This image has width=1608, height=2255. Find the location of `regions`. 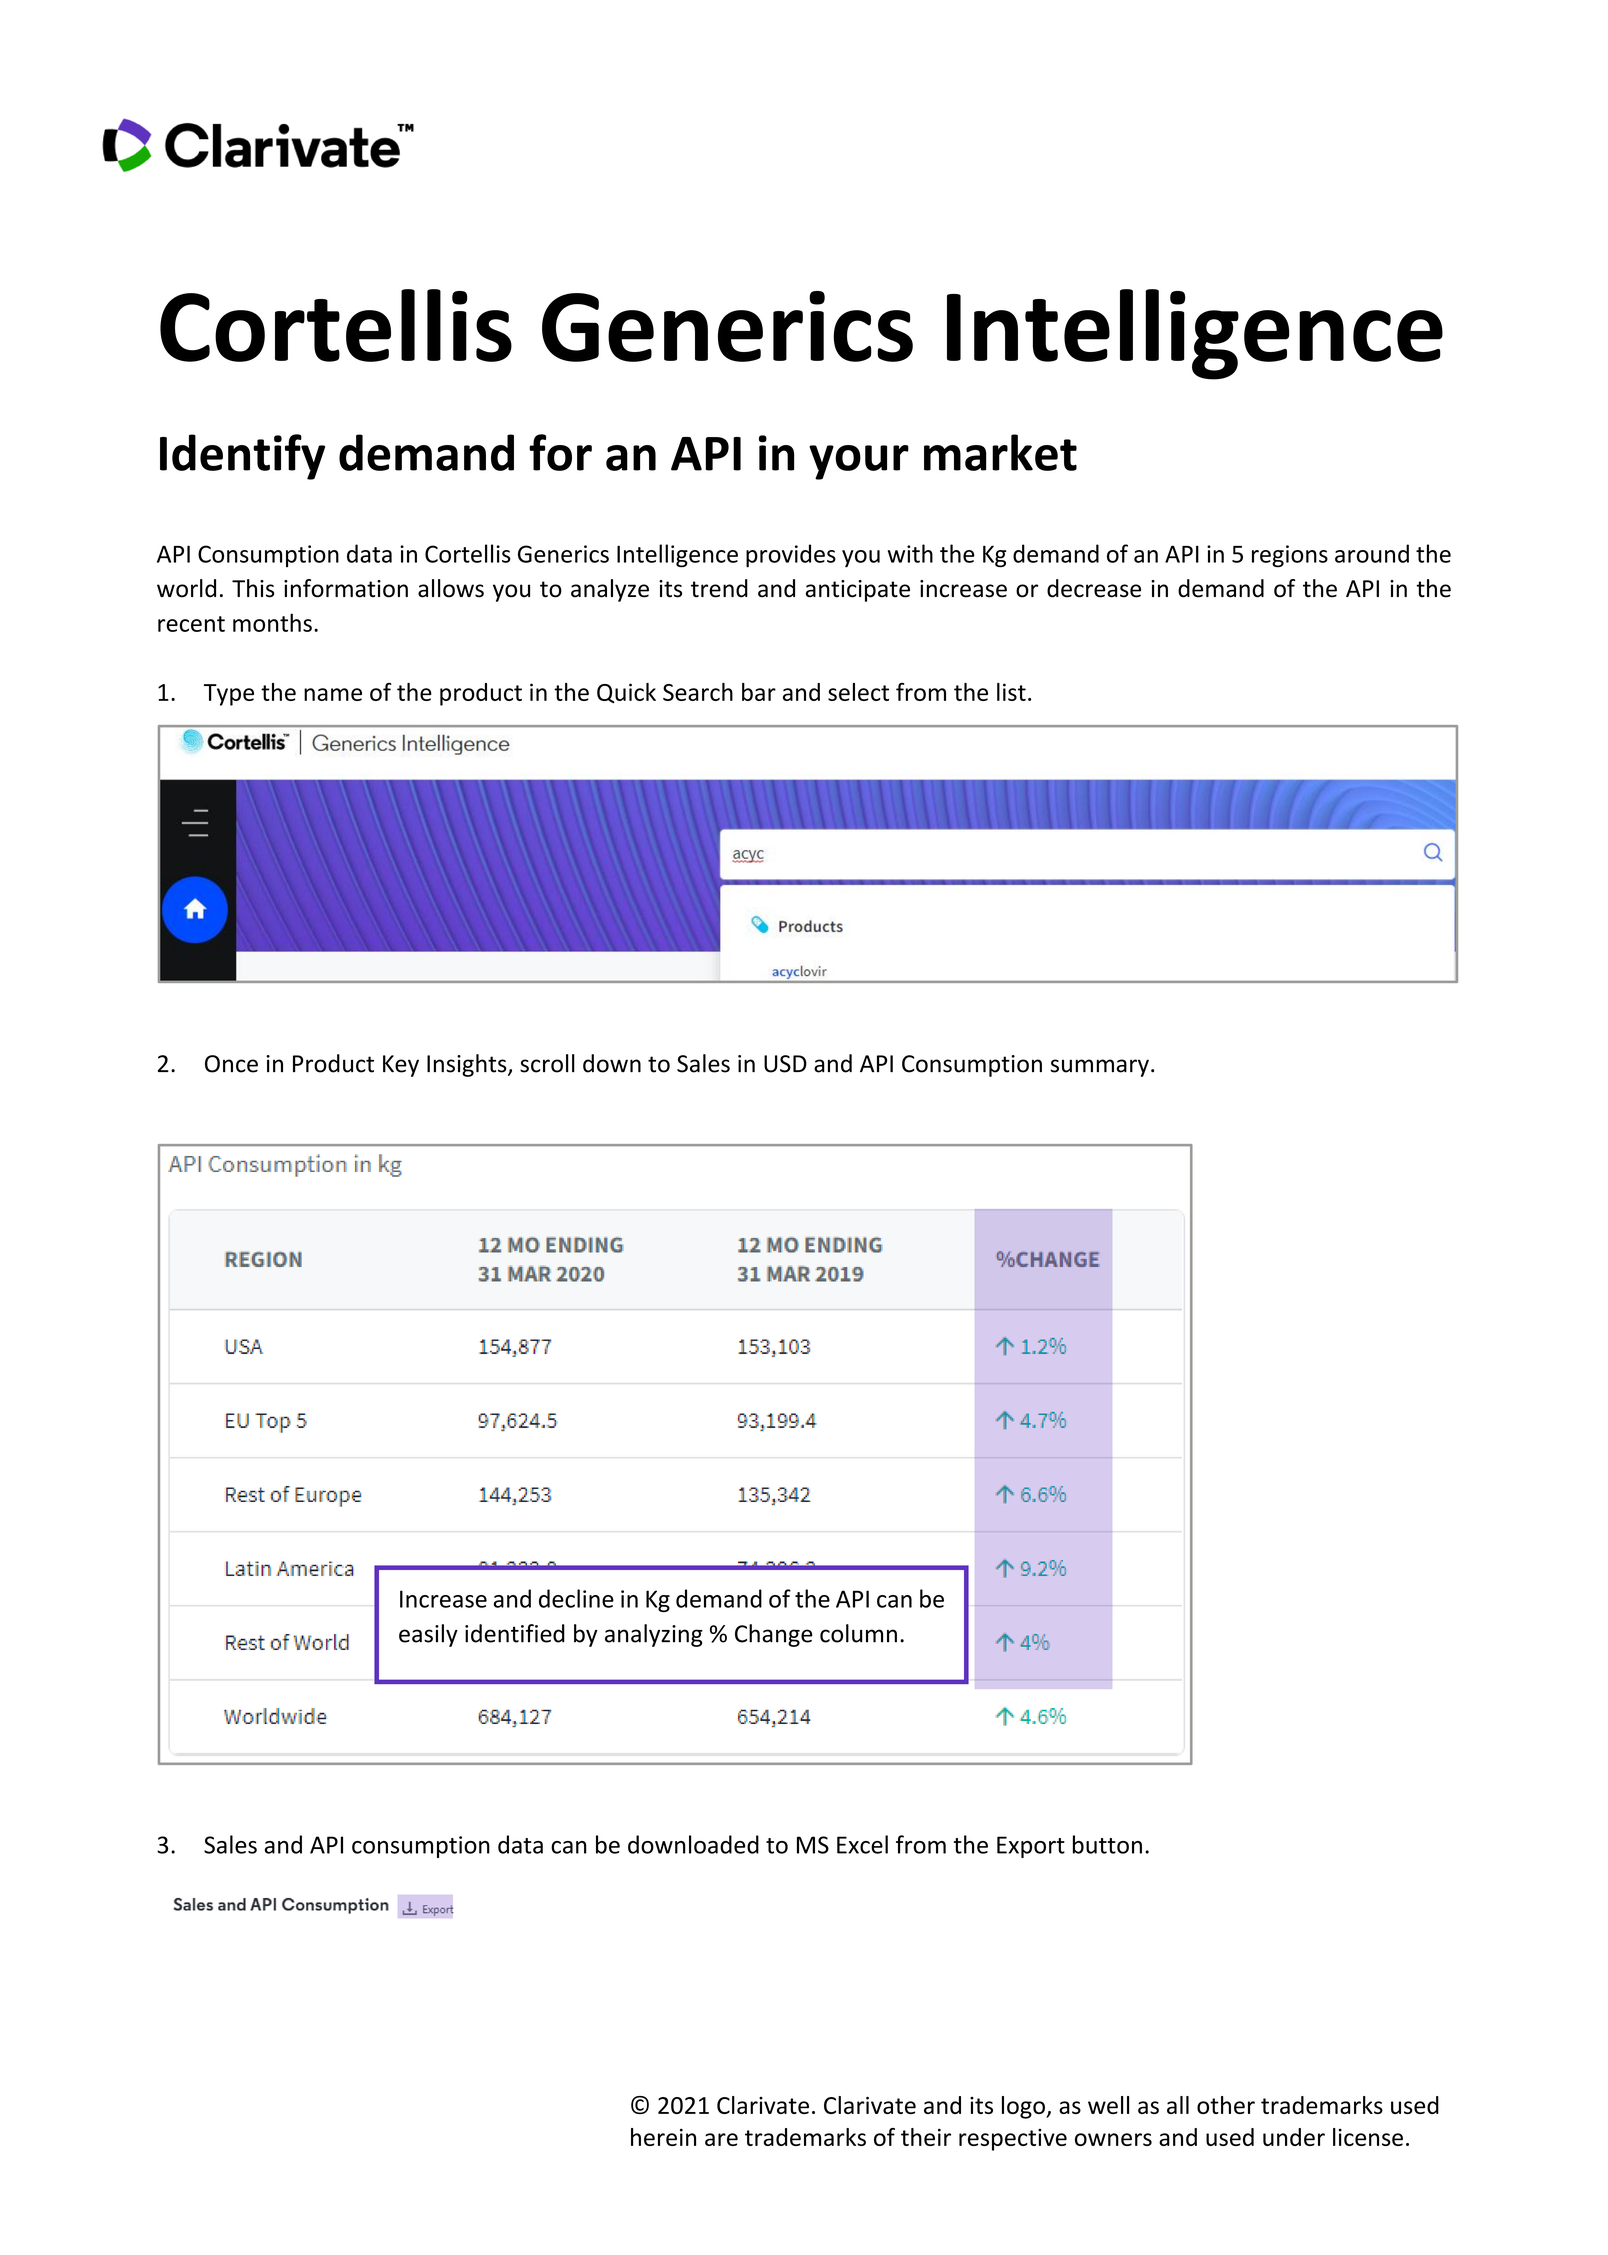

regions is located at coordinates (1290, 556).
